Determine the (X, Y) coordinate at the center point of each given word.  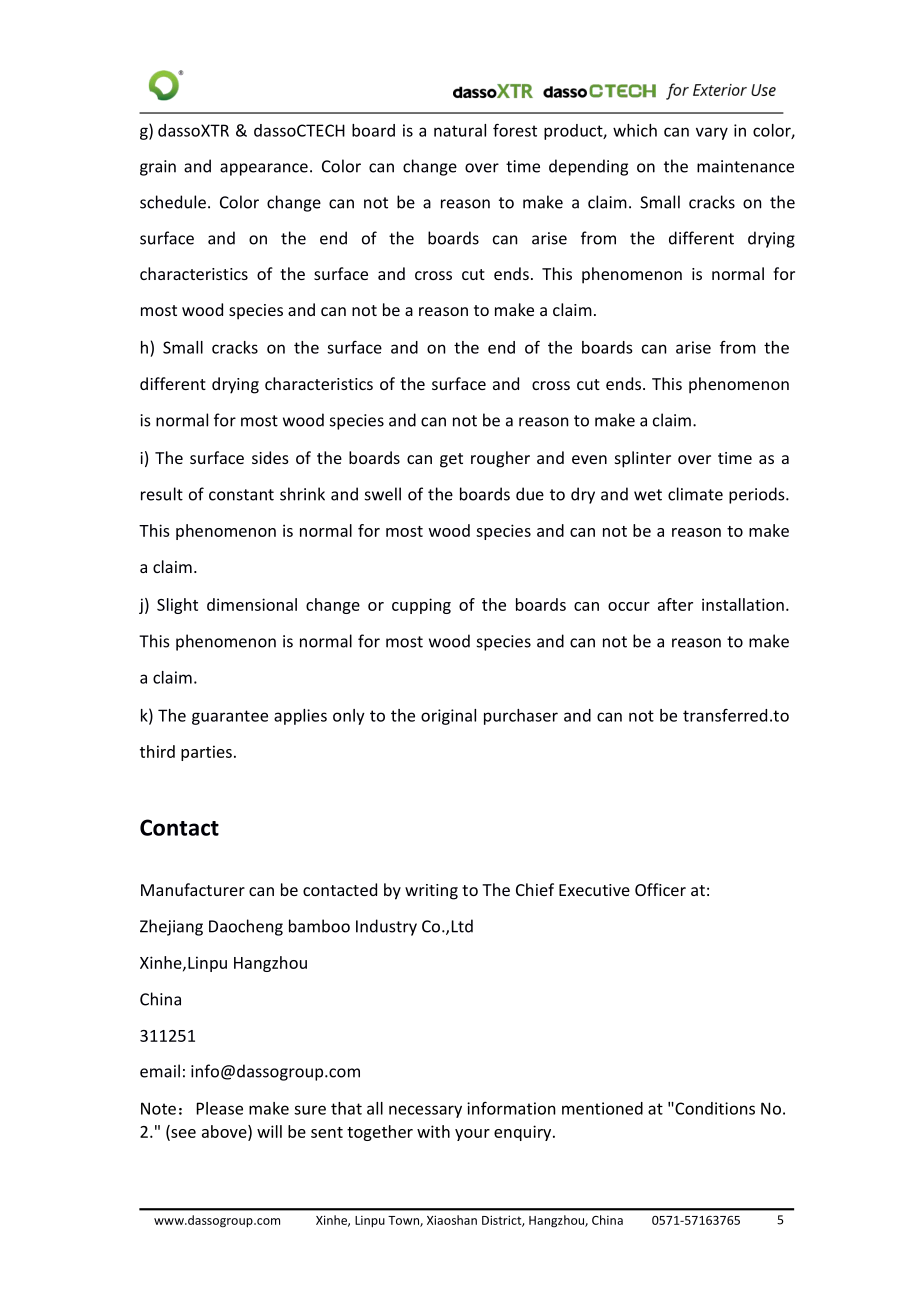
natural (460, 130)
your (472, 1135)
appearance (264, 169)
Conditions (714, 1108)
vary (712, 133)
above (225, 1132)
